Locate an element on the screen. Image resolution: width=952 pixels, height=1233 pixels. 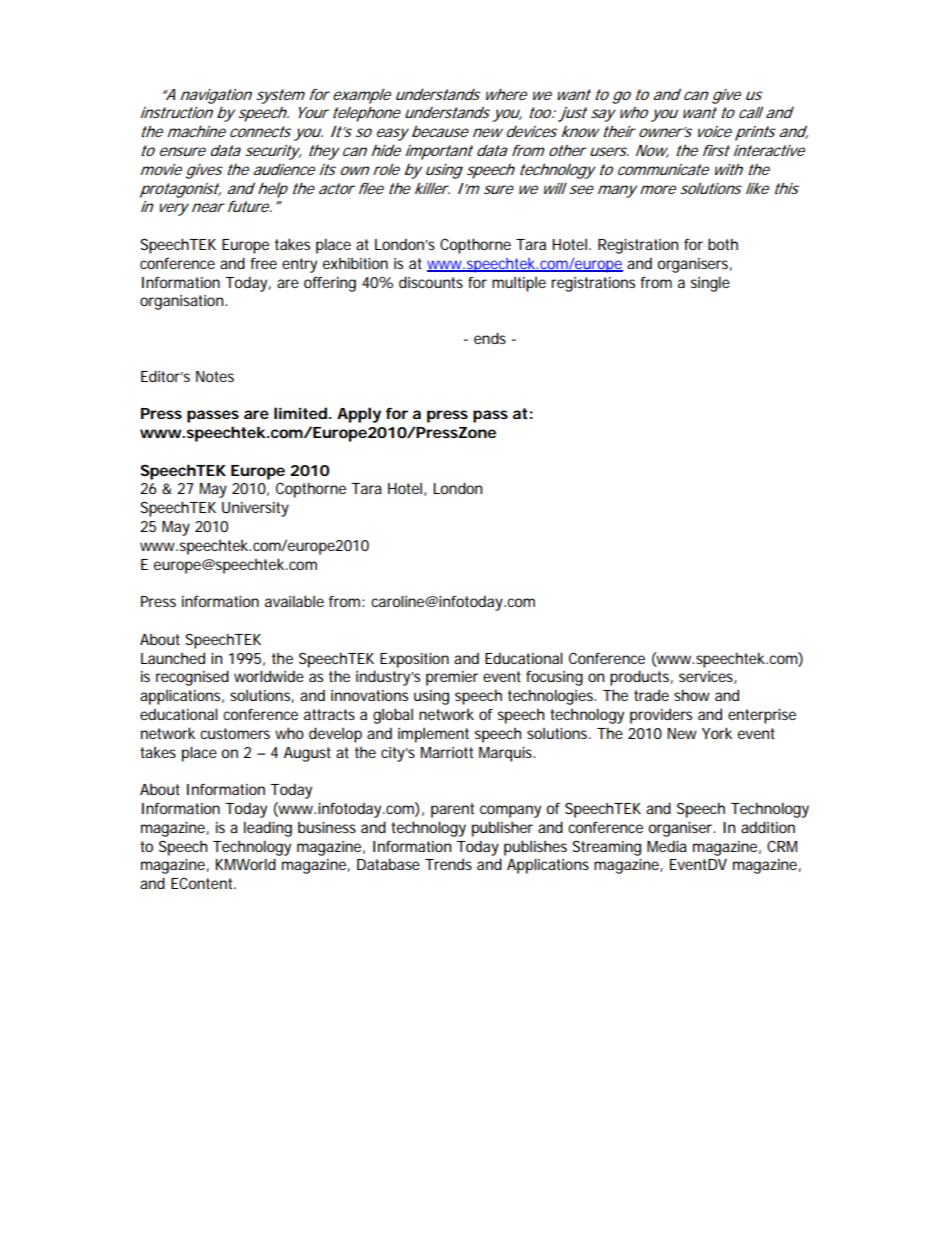
free is located at coordinates (263, 263).
